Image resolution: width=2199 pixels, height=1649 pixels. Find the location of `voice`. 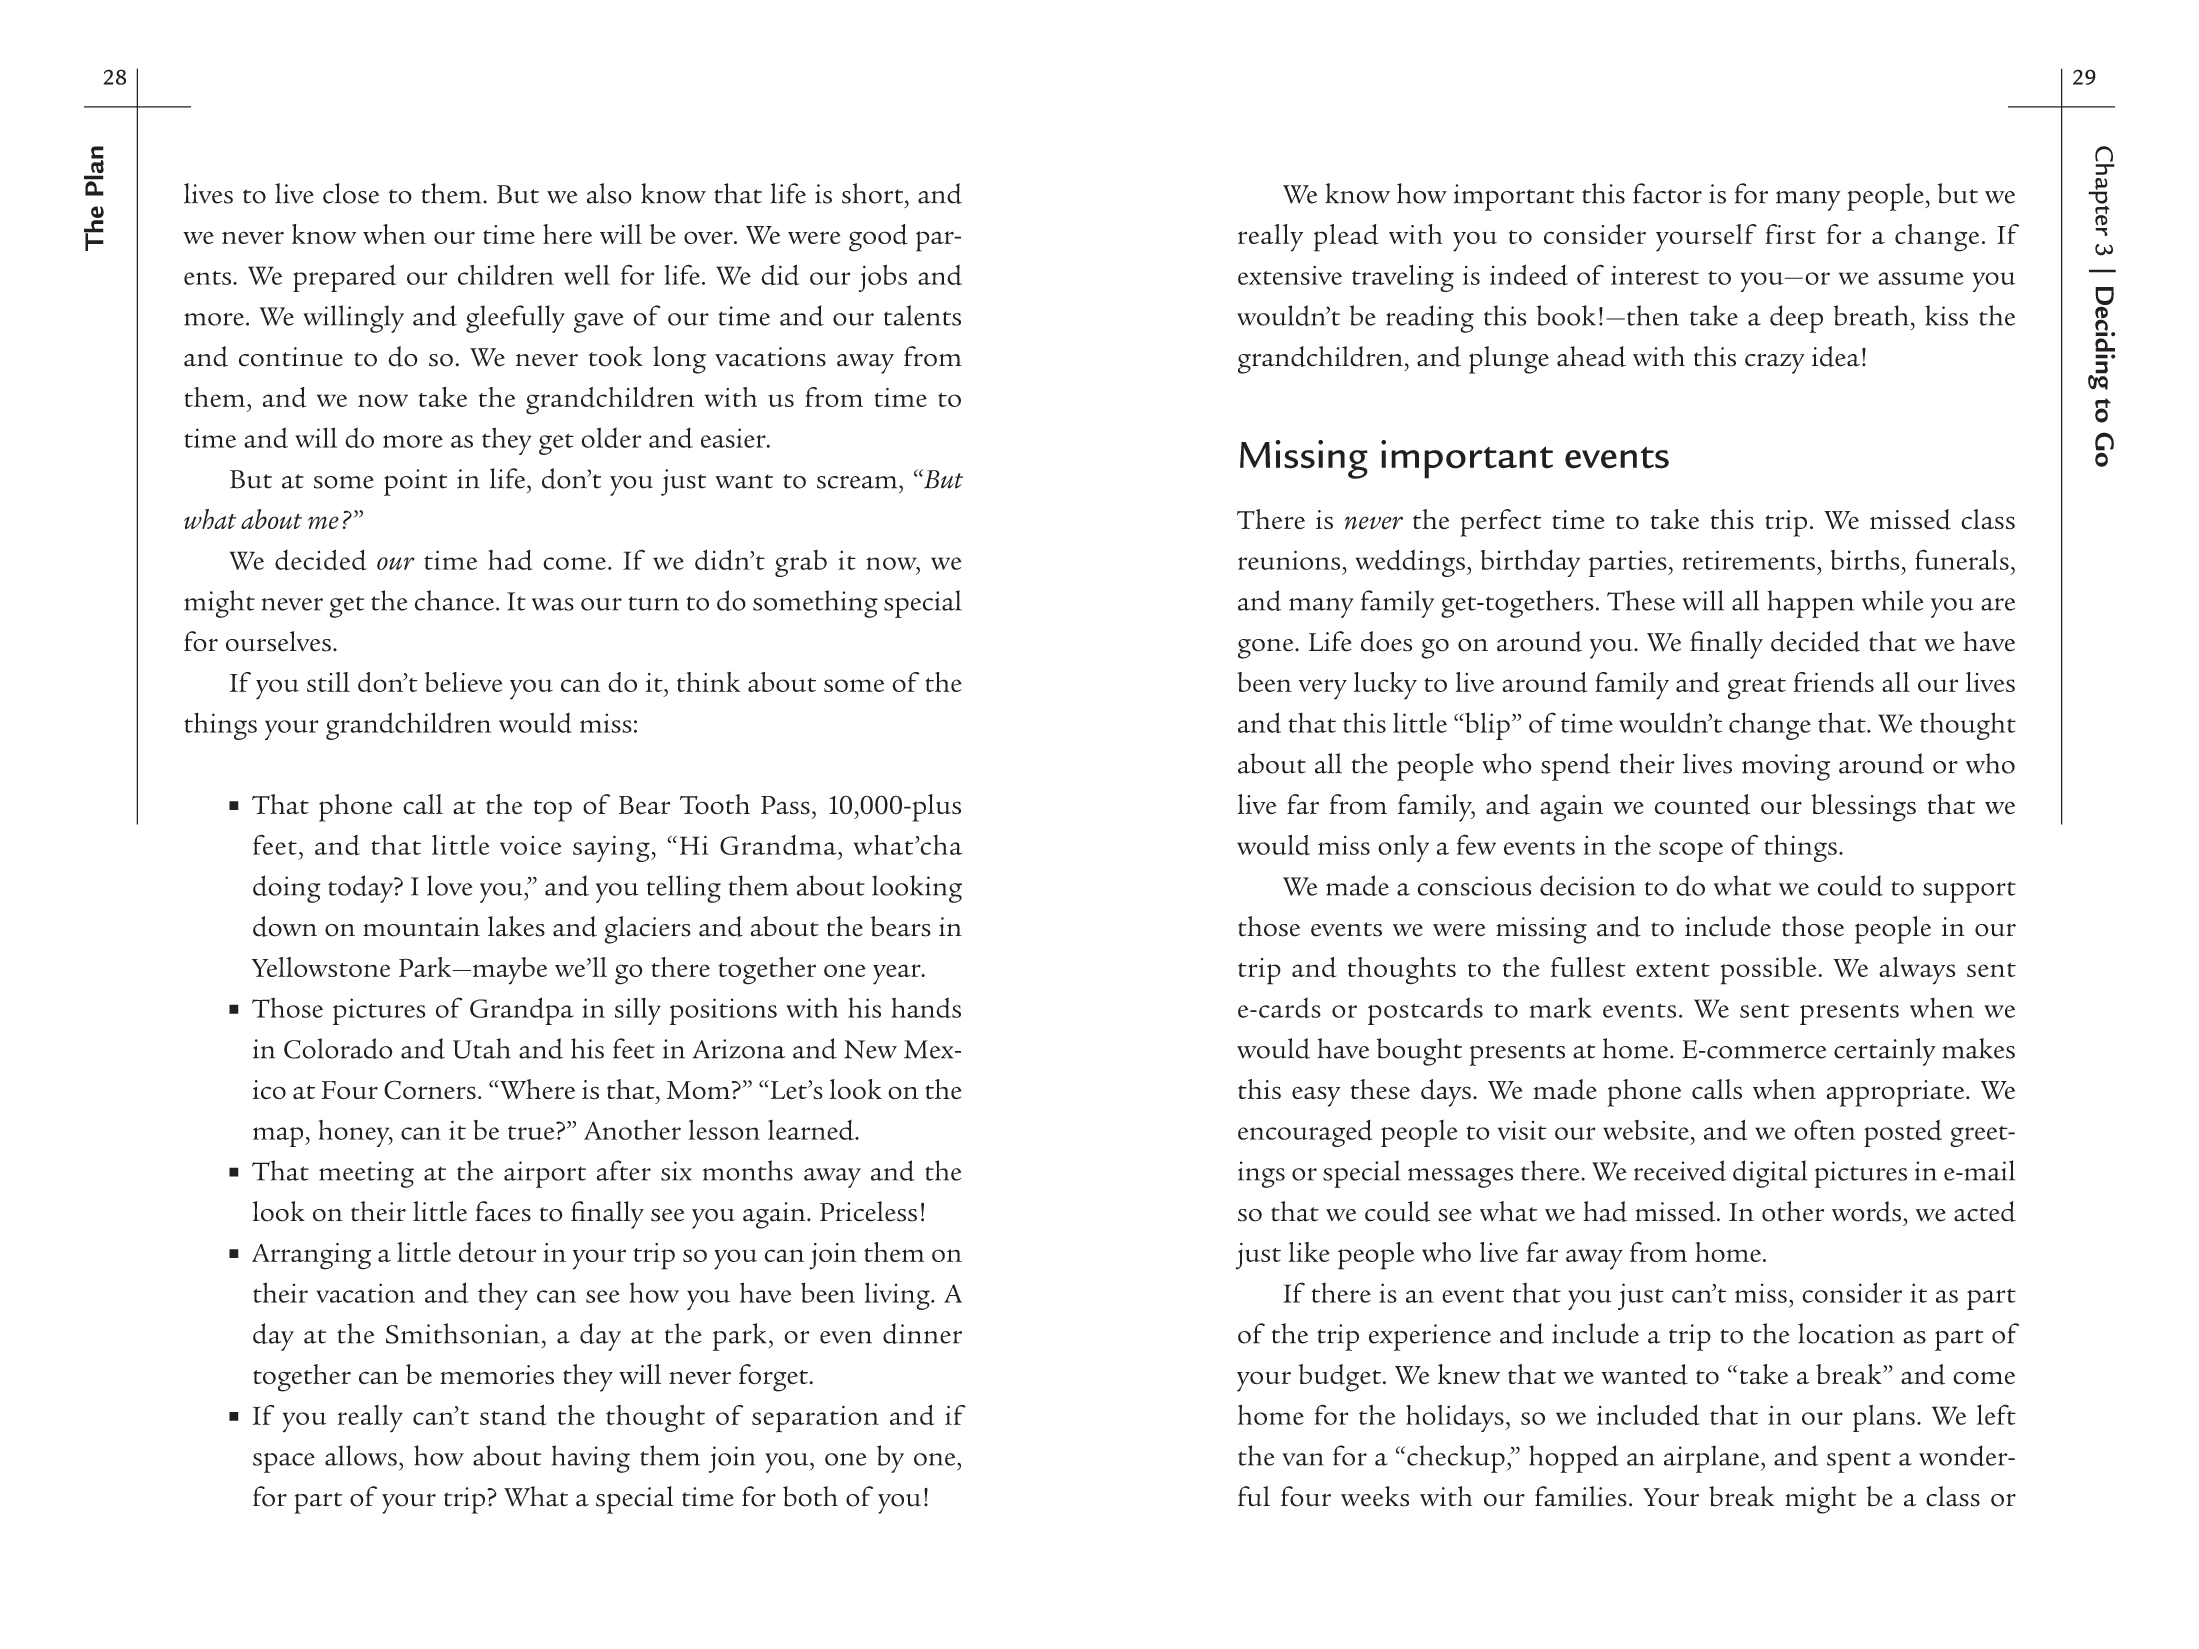

voice is located at coordinates (531, 845).
